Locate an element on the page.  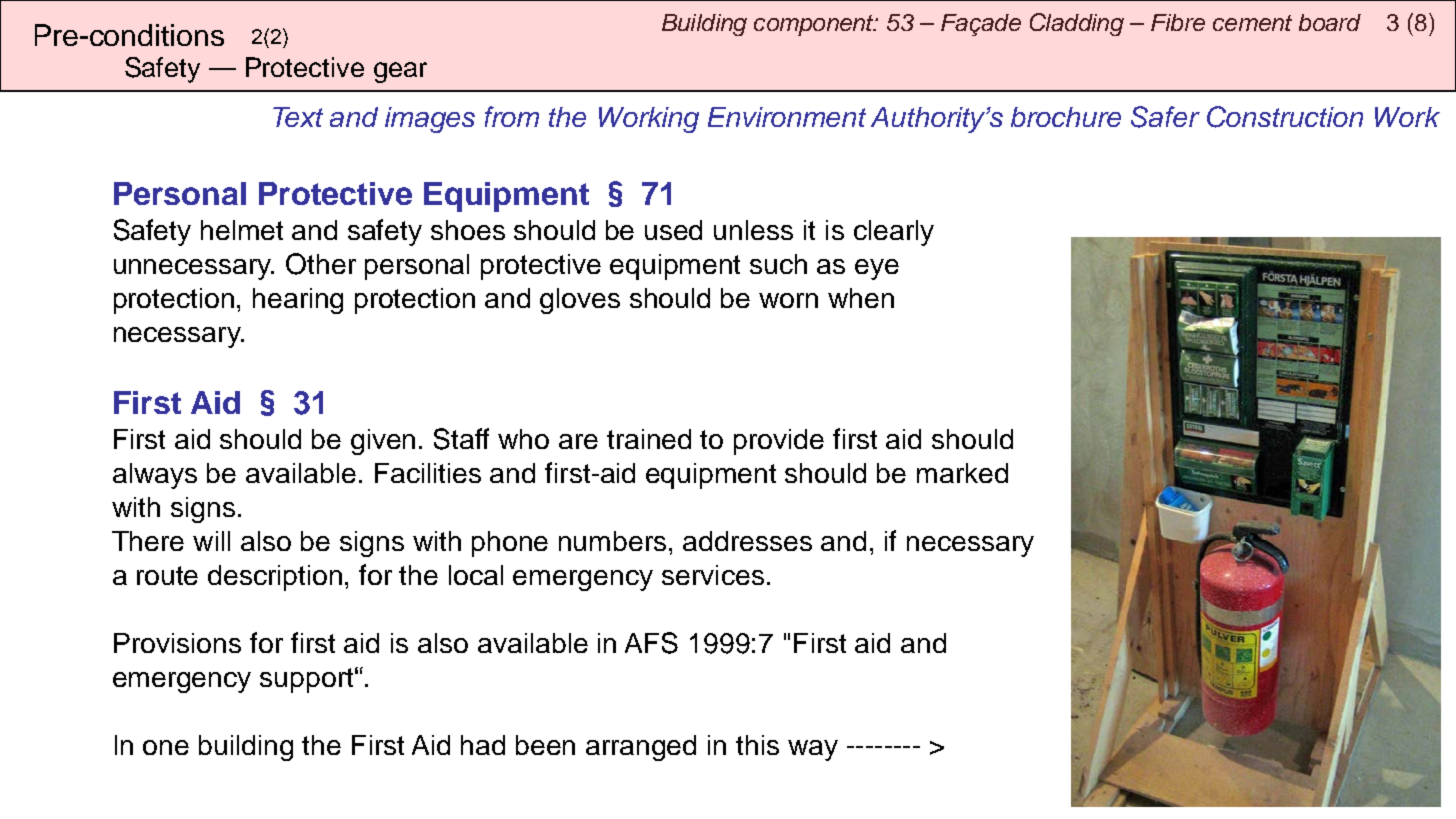
component is located at coordinates (815, 25).
